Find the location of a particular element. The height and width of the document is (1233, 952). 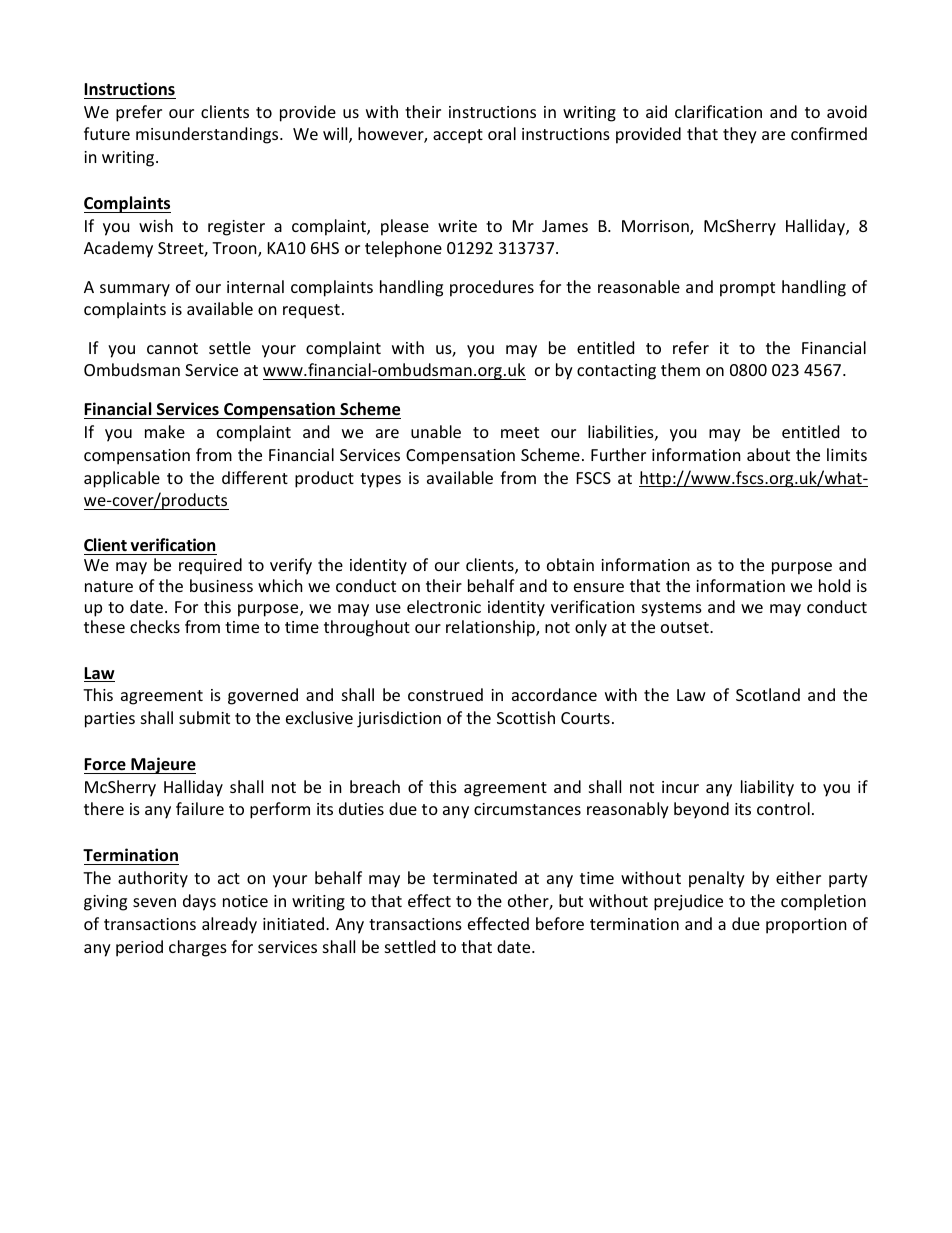

already is located at coordinates (229, 925).
